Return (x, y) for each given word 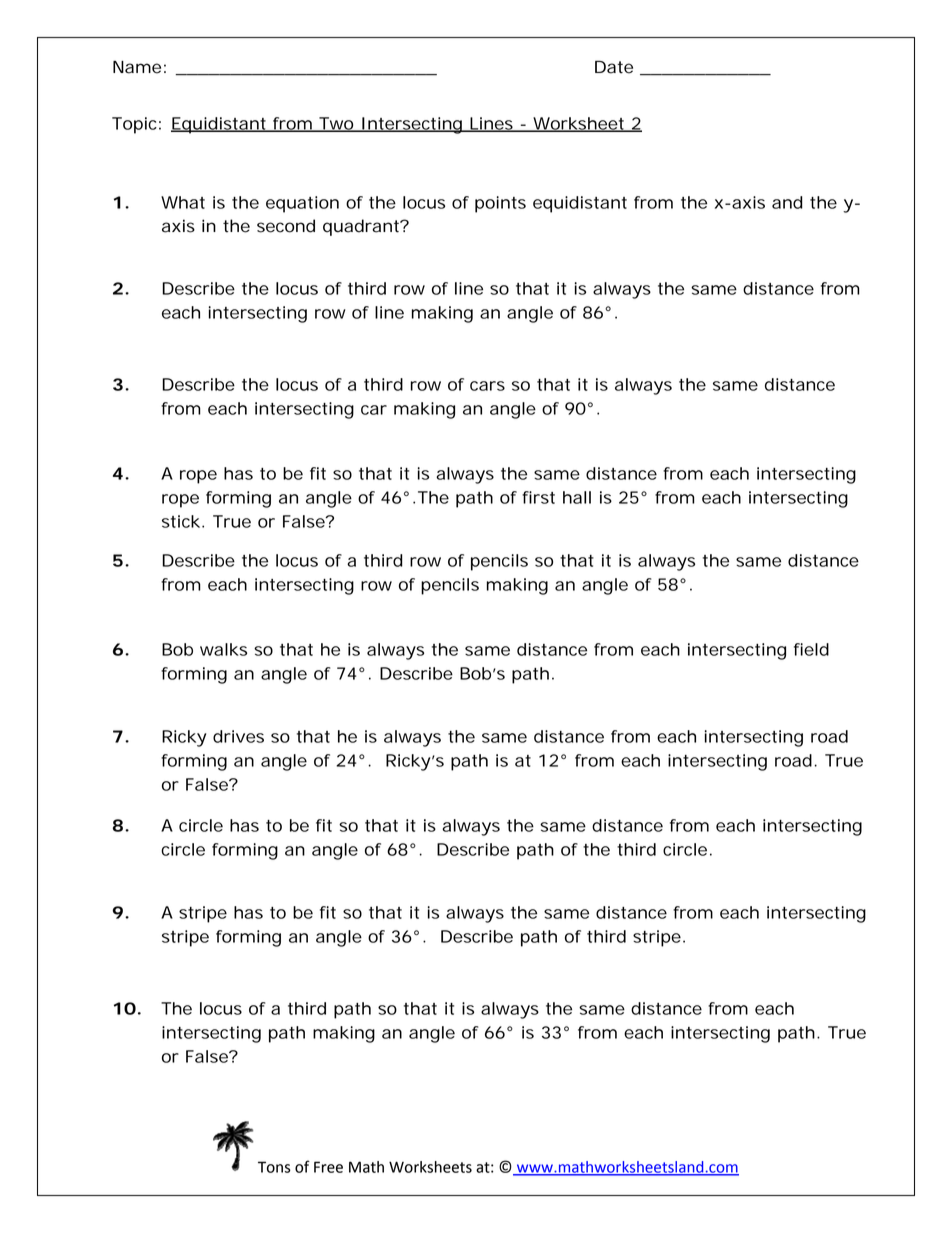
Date (614, 67)
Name (137, 67)
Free (328, 1167)
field (811, 649)
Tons (274, 1167)
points (500, 204)
